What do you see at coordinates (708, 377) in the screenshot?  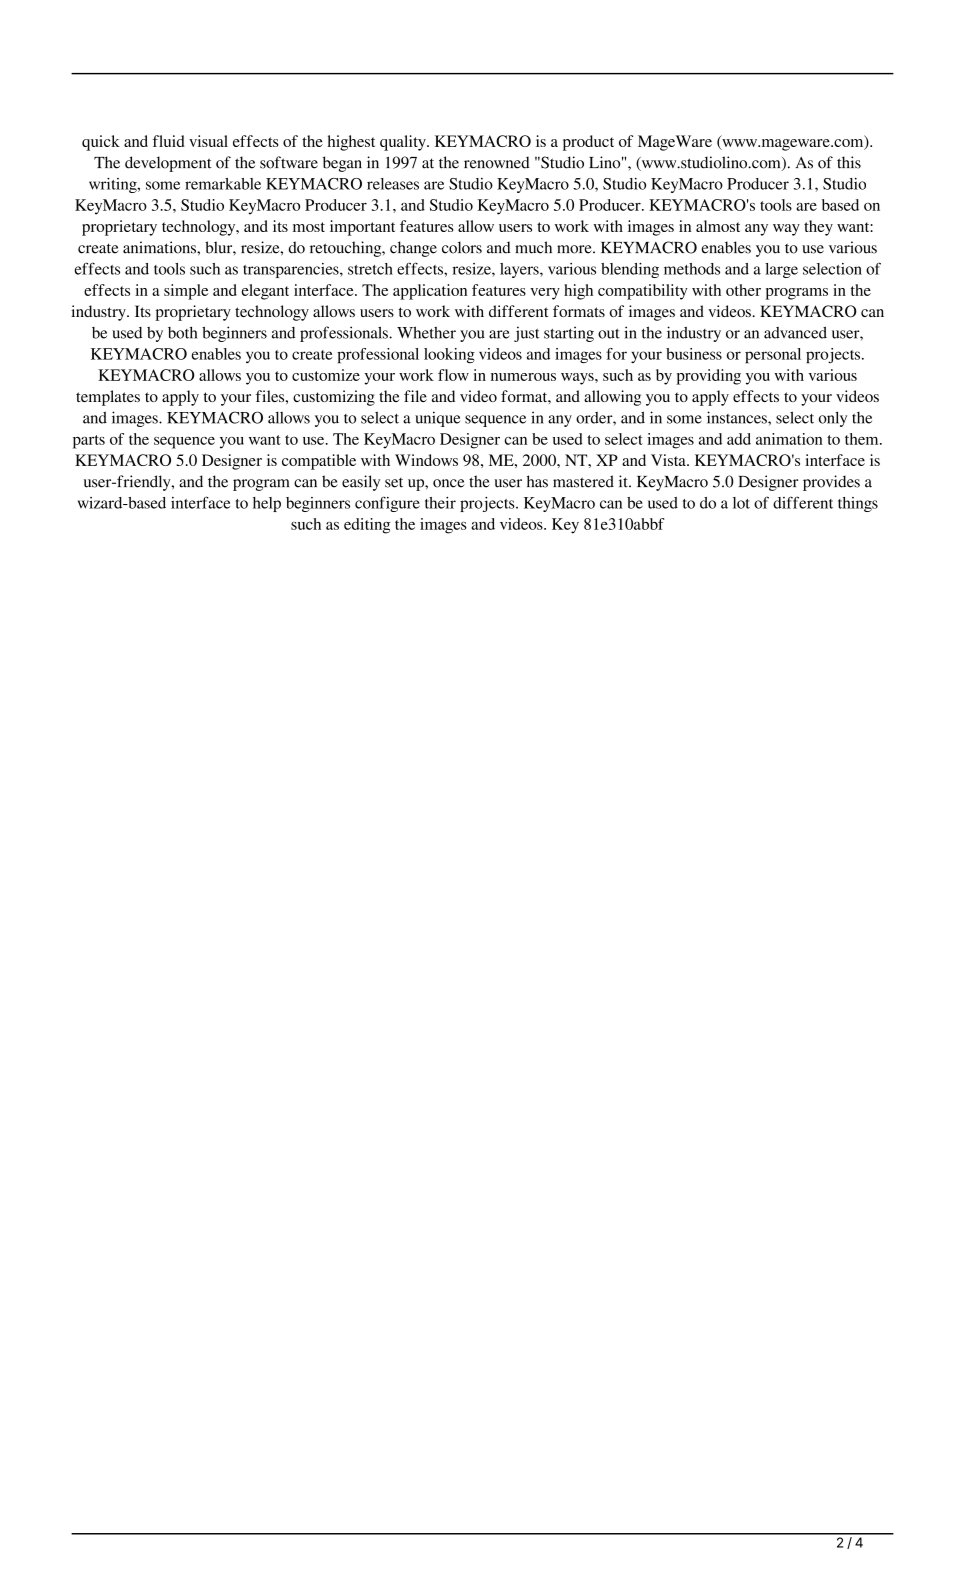 I see `providing` at bounding box center [708, 377].
